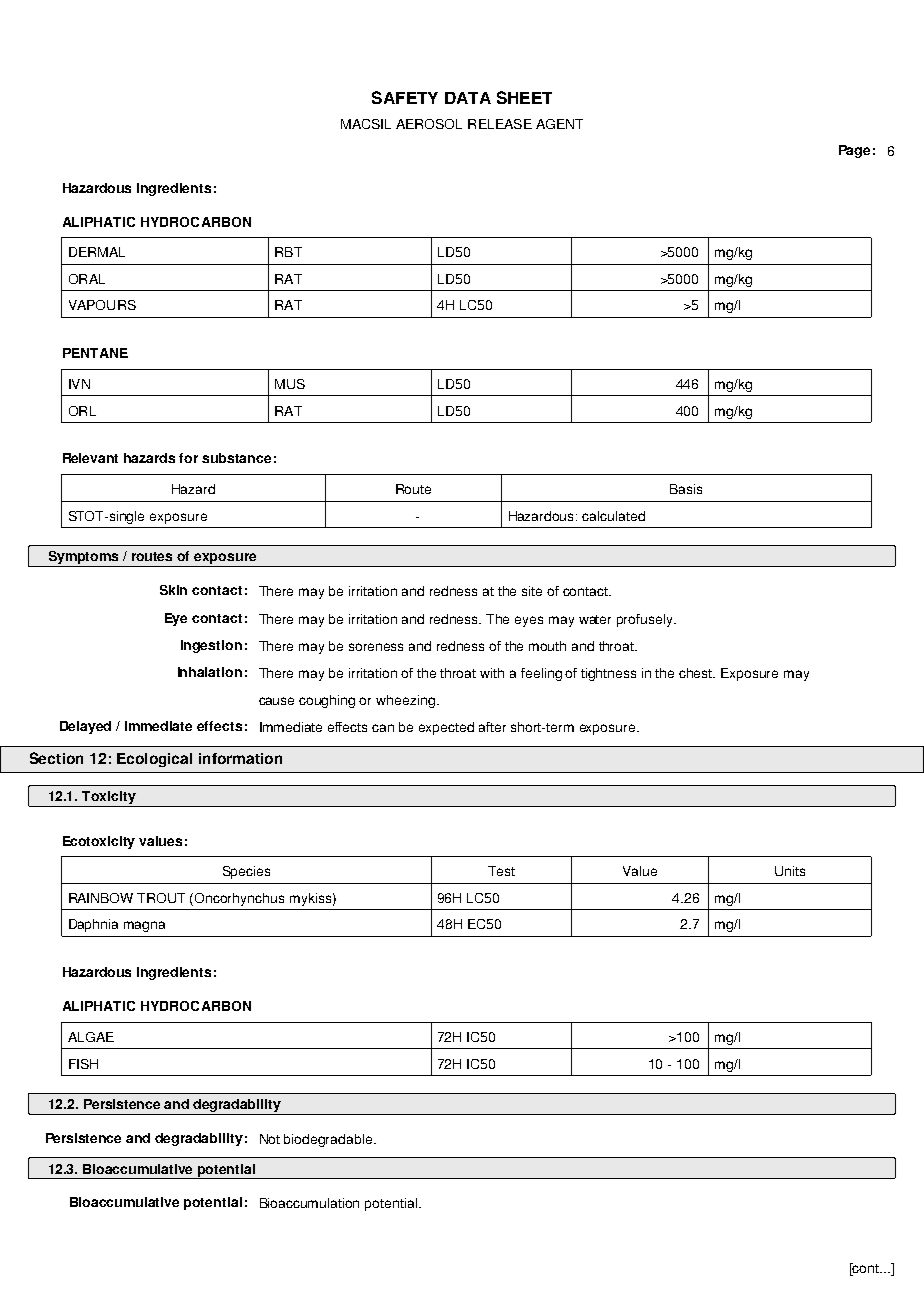 This screenshot has height=1308, width=924. What do you see at coordinates (97, 252) in the screenshot?
I see `DERMAL` at bounding box center [97, 252].
